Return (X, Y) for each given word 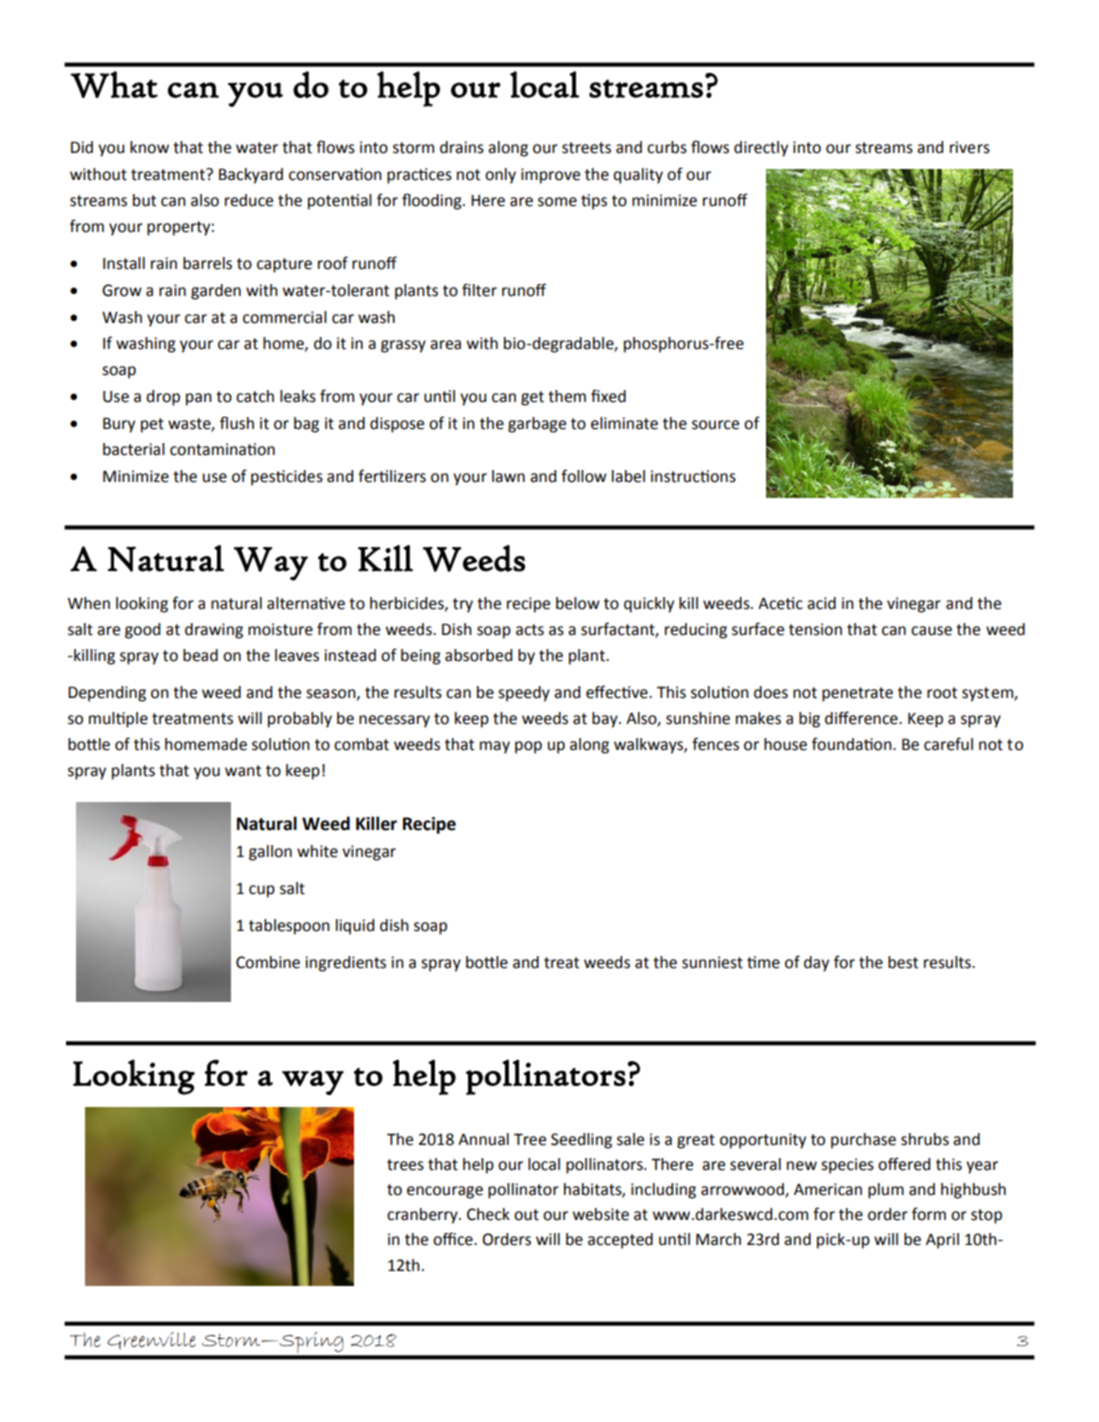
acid (821, 603)
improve (550, 176)
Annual (483, 1139)
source (715, 425)
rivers (970, 147)
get (532, 398)
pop (528, 747)
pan (199, 399)
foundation (853, 744)
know (149, 147)
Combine (268, 962)
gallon (270, 853)
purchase (863, 1141)
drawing (214, 631)
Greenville (151, 1341)
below (578, 603)
